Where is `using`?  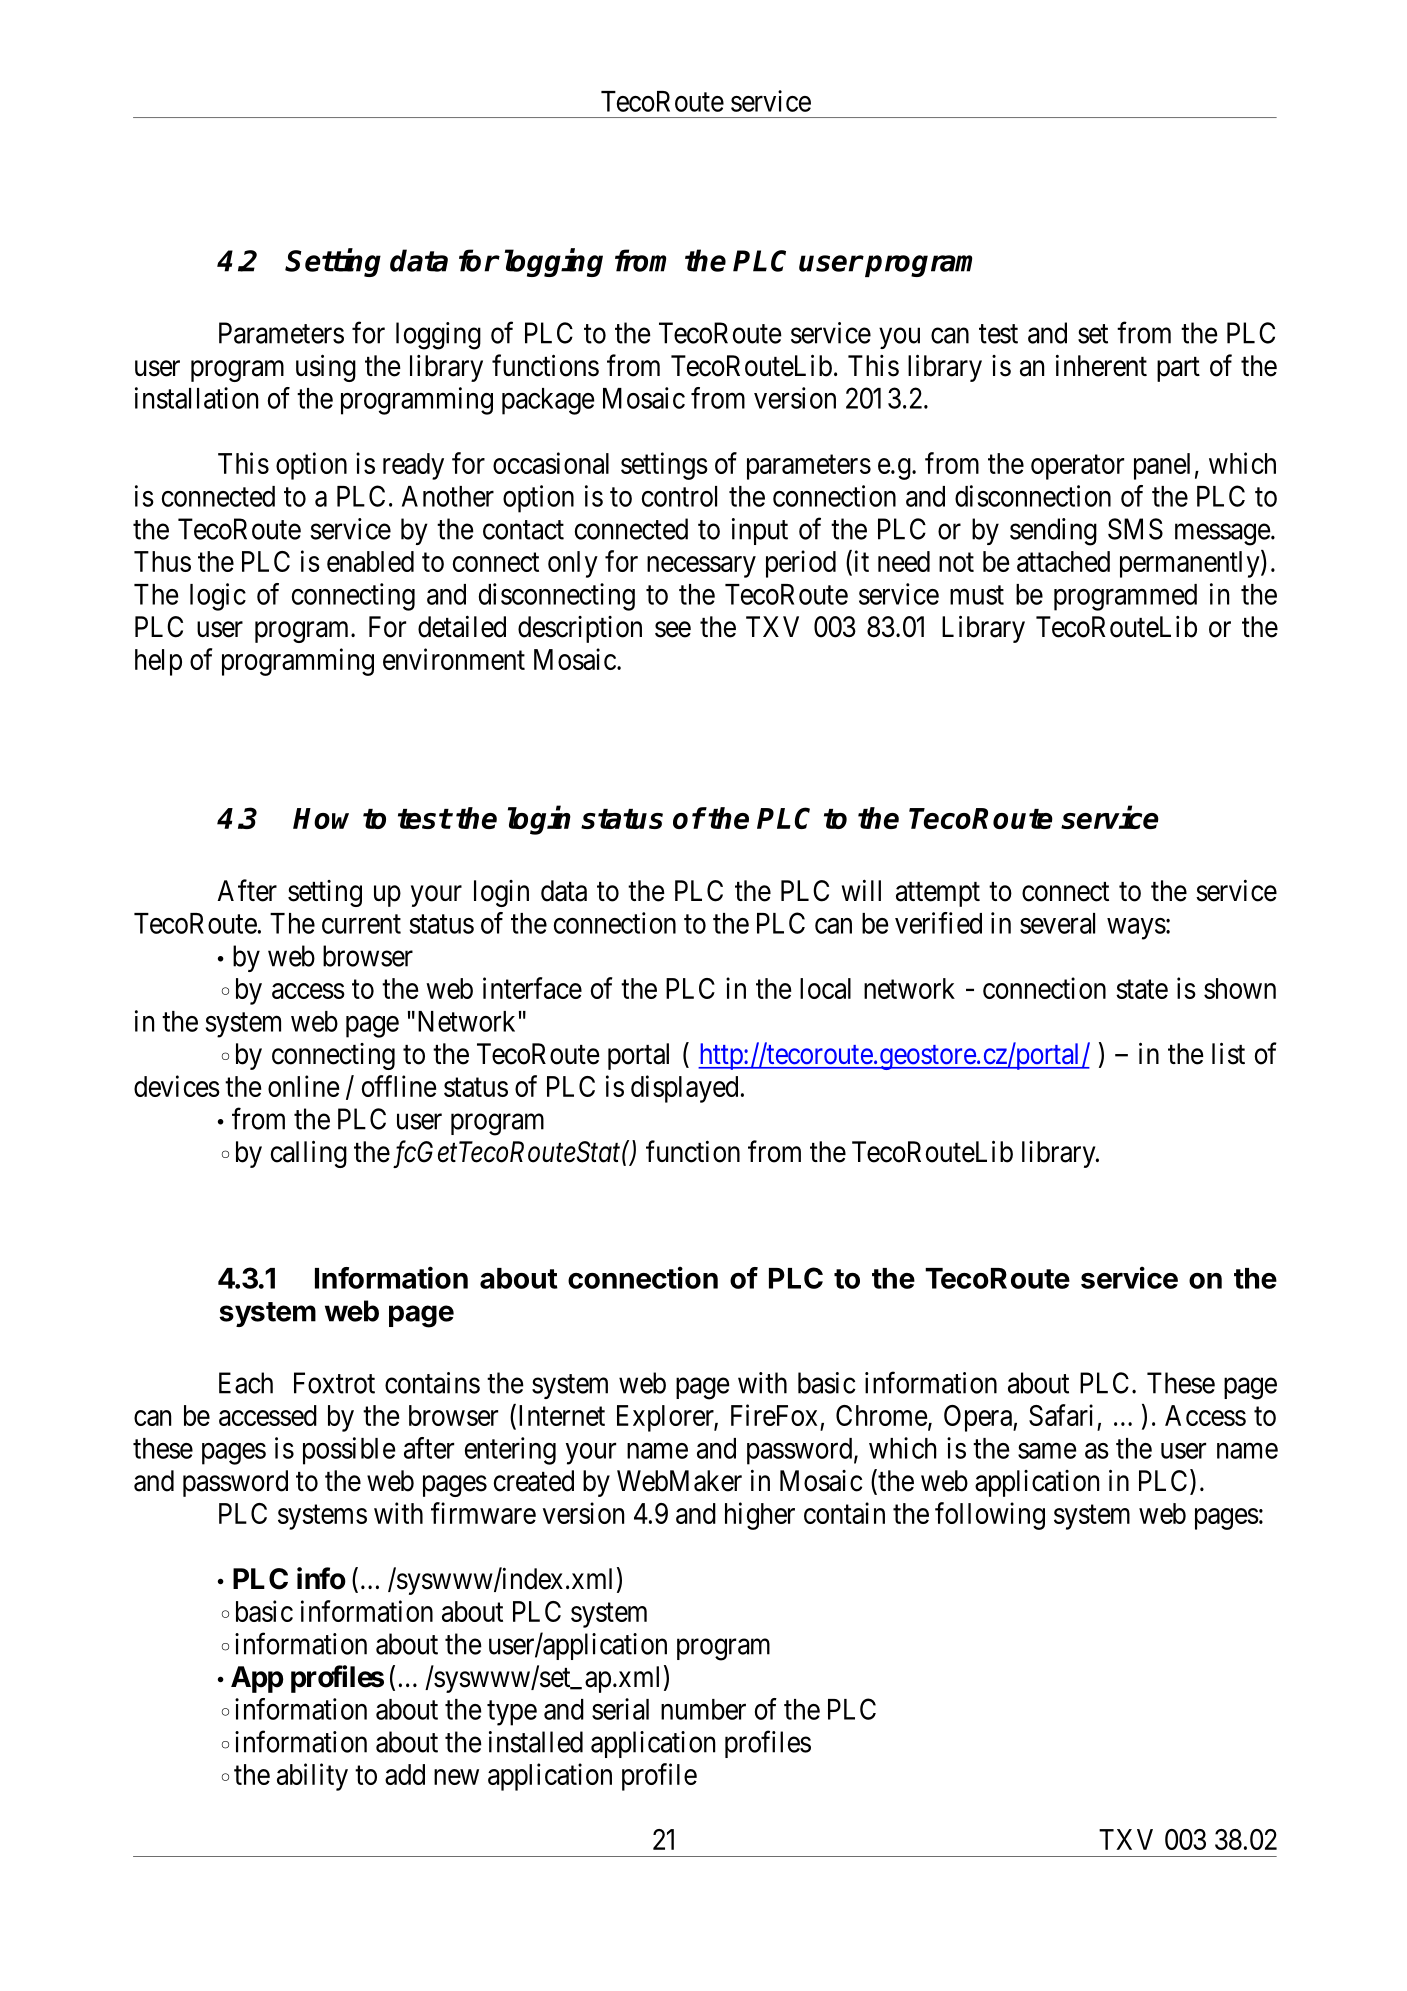 using is located at coordinates (326, 368).
